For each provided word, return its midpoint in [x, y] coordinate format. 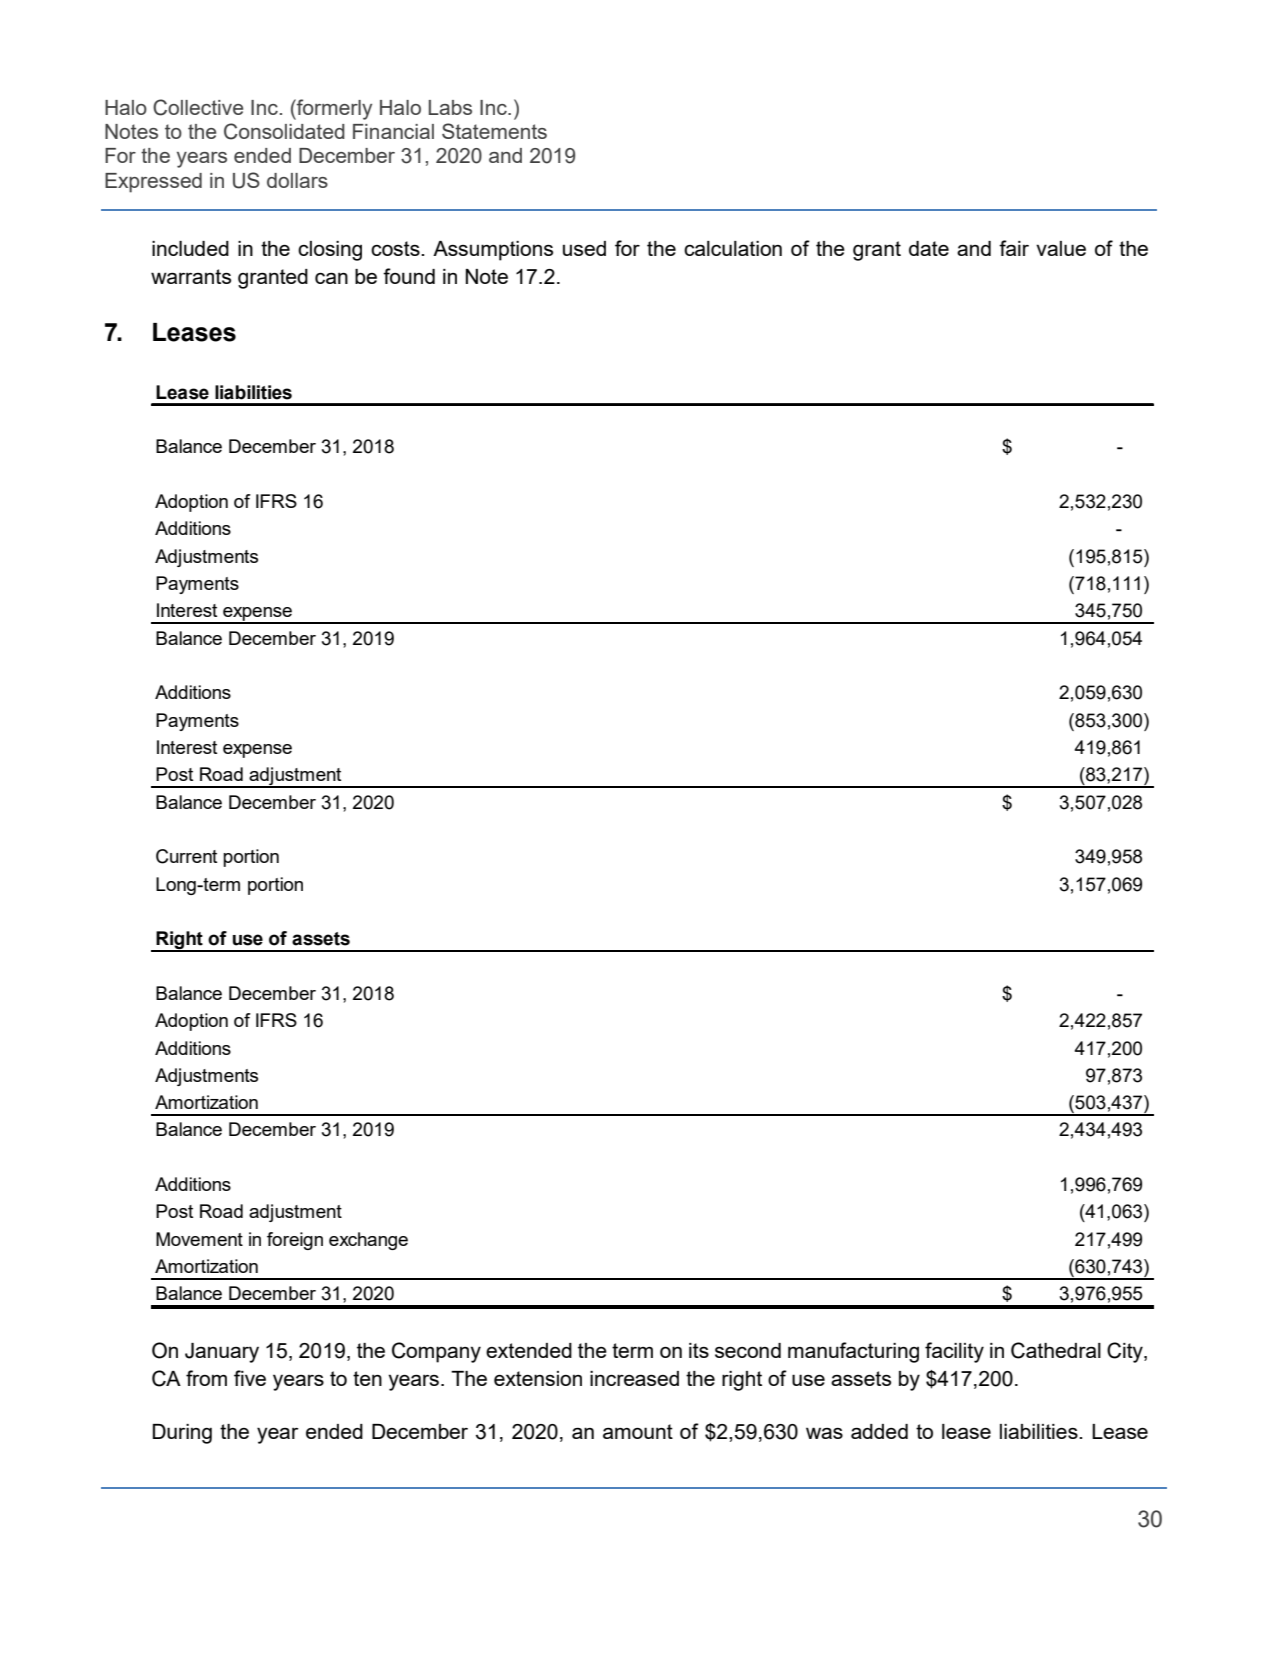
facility [954, 1352]
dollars [297, 180]
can [331, 278]
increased [634, 1378]
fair [1014, 248]
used [584, 248]
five [250, 1378]
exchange [368, 1241]
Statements [494, 131]
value [1061, 248]
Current [186, 856]
